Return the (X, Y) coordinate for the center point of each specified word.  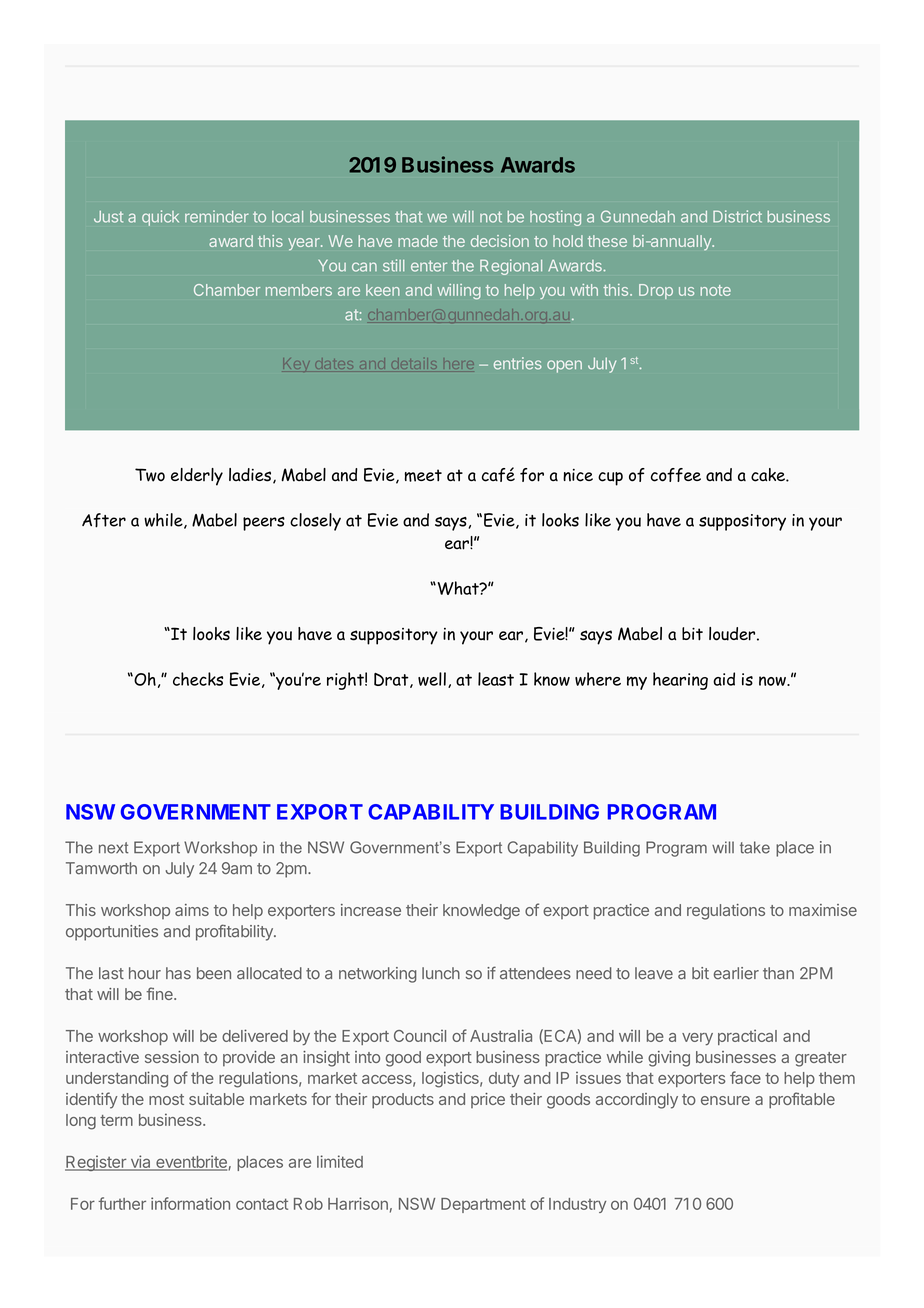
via (140, 1162)
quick (160, 218)
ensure (725, 1100)
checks (198, 679)
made (418, 241)
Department (483, 1205)
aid (724, 679)
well (432, 679)
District (737, 216)
